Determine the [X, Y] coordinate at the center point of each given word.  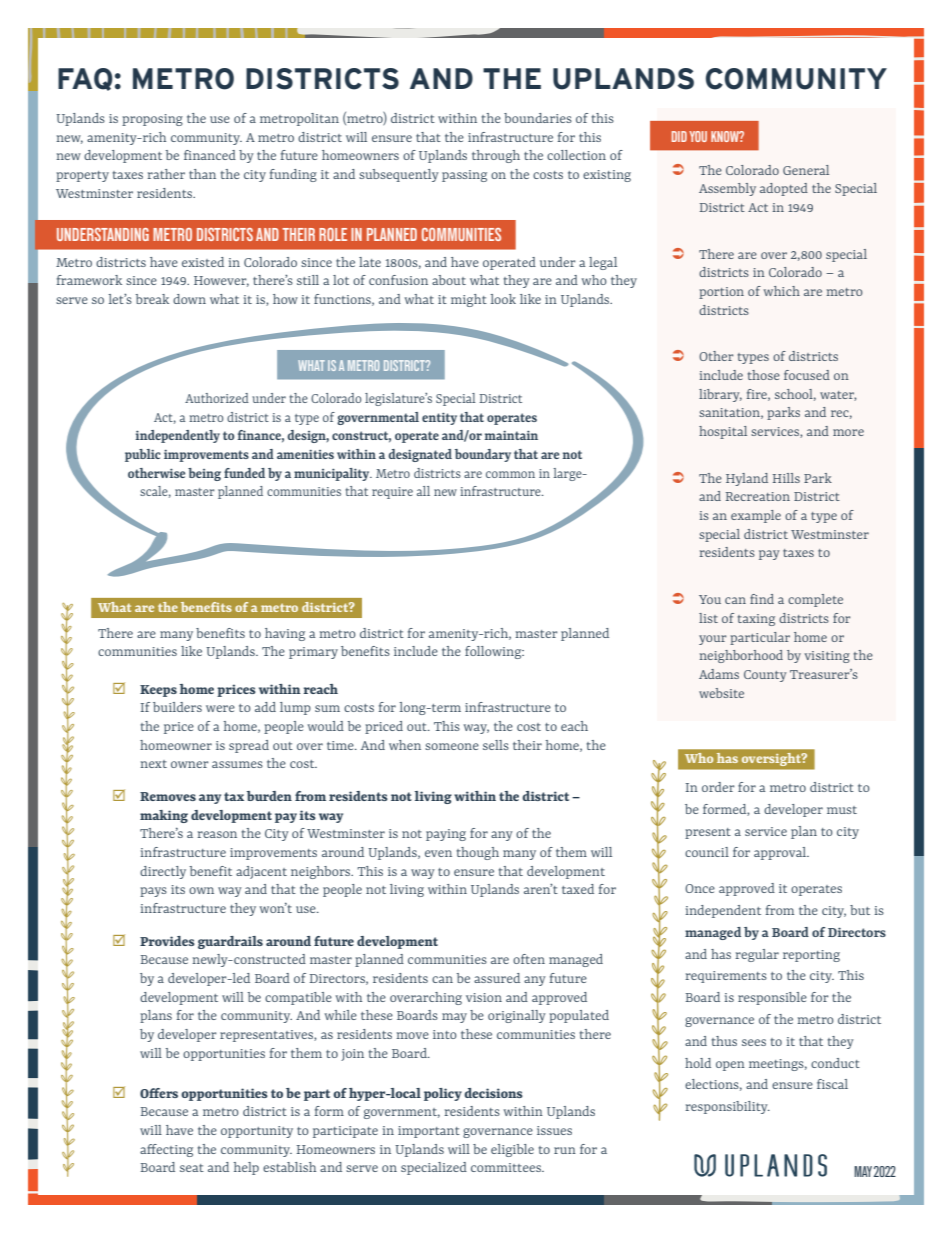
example [756, 516]
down [189, 299]
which [782, 291]
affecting [166, 1150]
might [469, 300]
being [204, 474]
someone [452, 746]
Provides [167, 941]
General [806, 170]
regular [757, 955]
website [721, 693]
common [510, 474]
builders [177, 707]
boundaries [538, 118]
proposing [152, 120]
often [529, 959]
